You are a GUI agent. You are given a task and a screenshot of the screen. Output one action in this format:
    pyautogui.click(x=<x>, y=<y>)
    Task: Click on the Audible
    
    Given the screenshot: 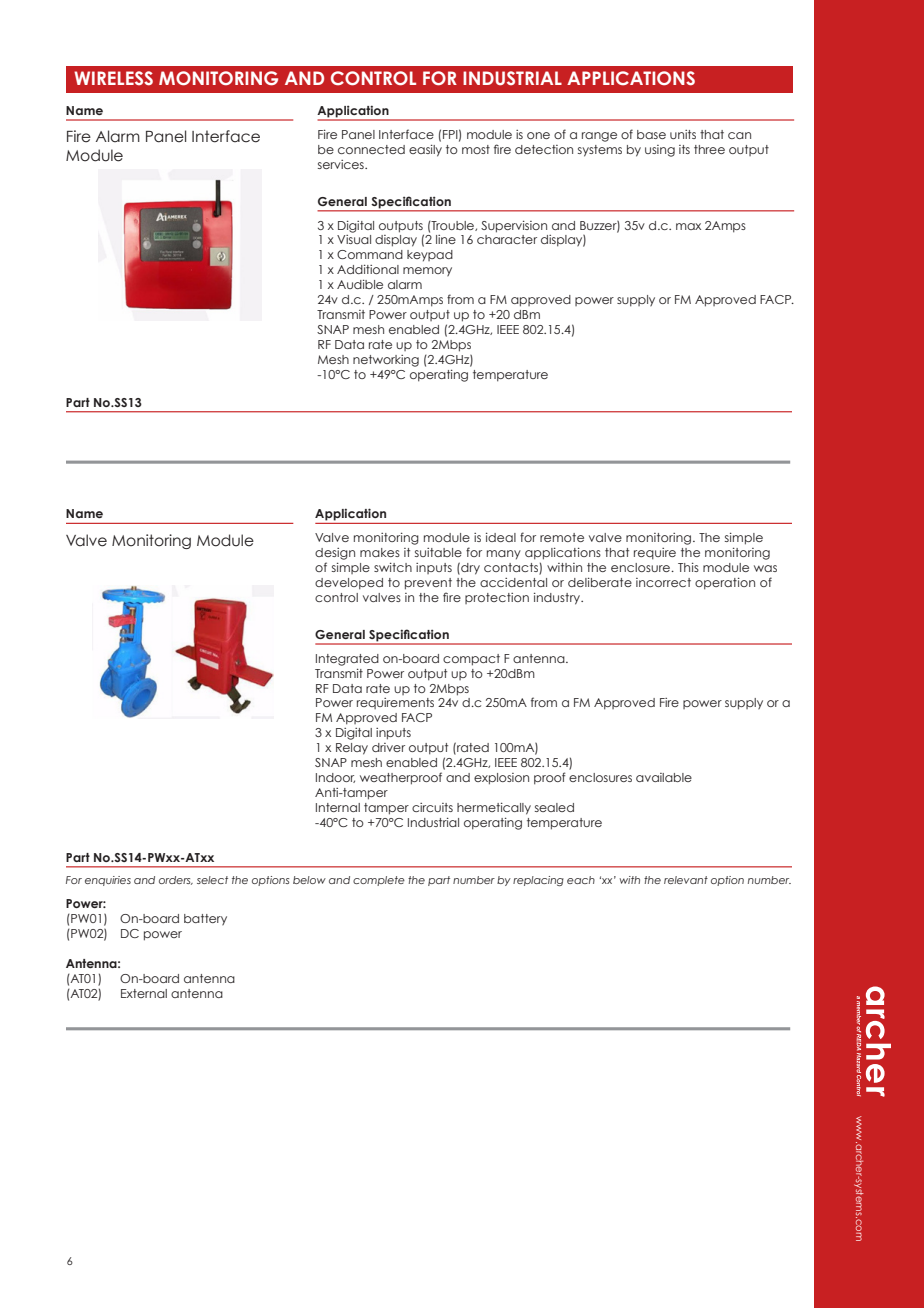 What is the action you would take?
    pyautogui.click(x=360, y=284)
